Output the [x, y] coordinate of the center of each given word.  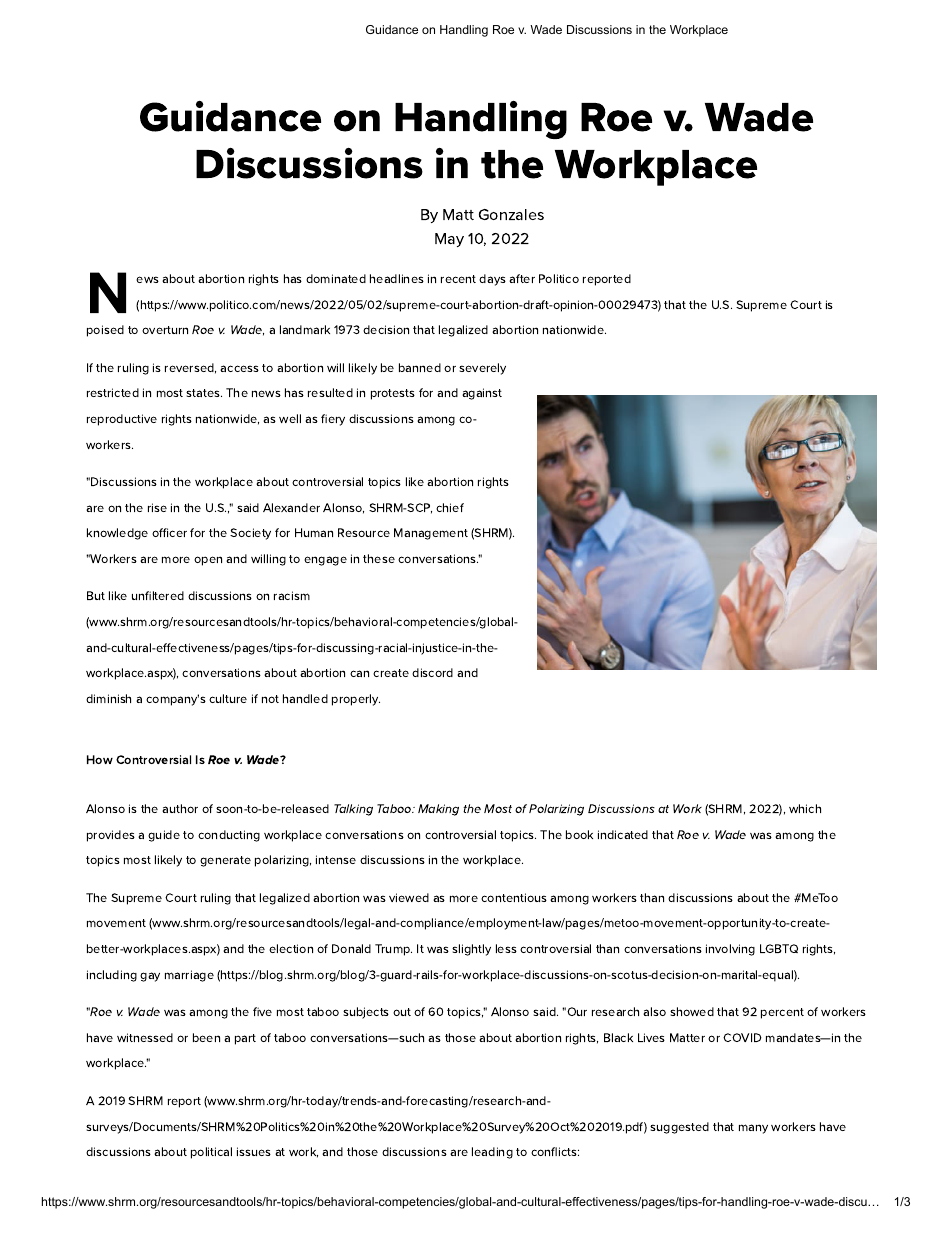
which [805, 808]
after [522, 278]
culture [228, 698]
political [211, 1153]
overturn [165, 330]
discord [432, 672]
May [449, 240]
